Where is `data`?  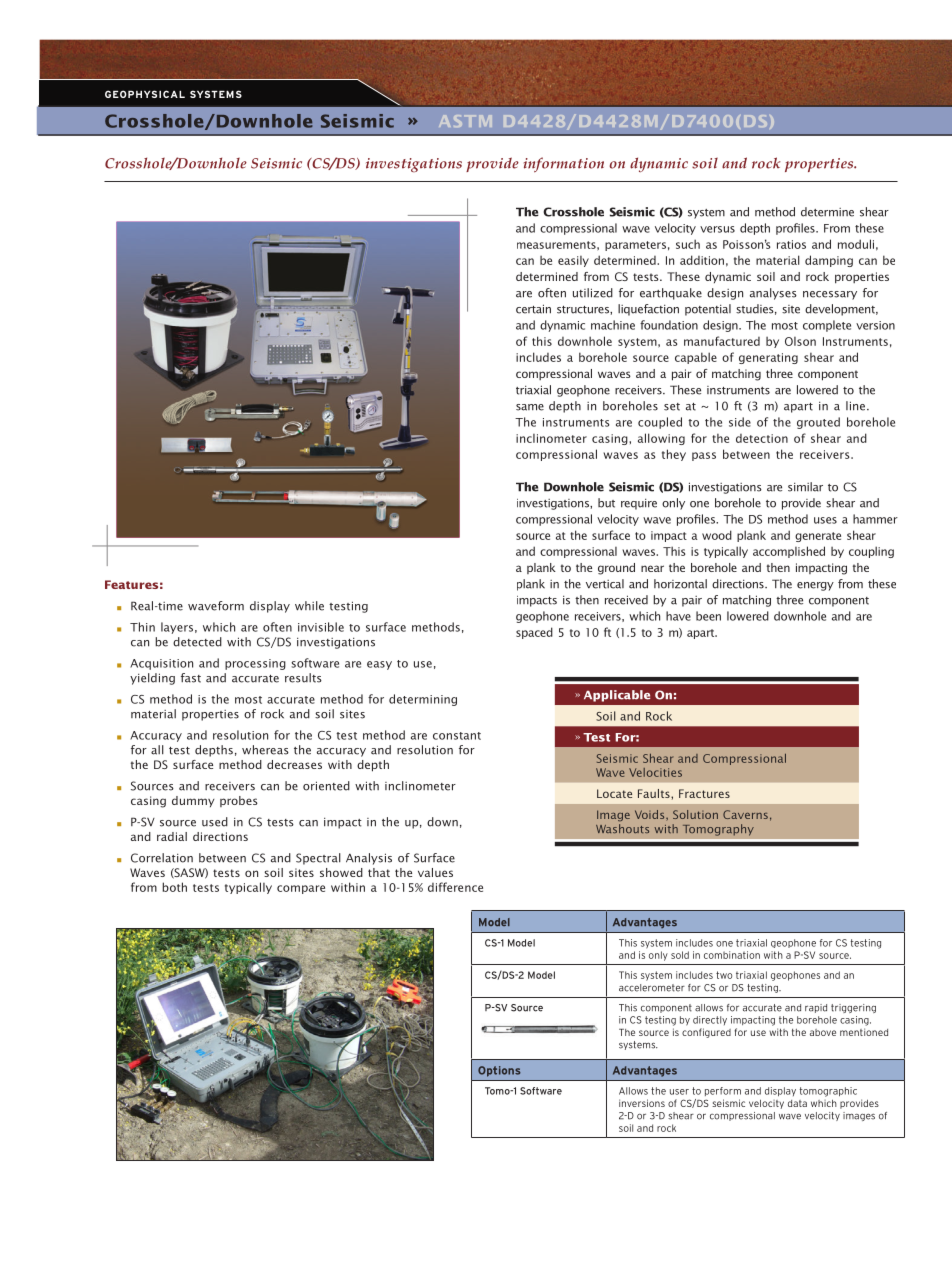
data is located at coordinates (797, 1103).
